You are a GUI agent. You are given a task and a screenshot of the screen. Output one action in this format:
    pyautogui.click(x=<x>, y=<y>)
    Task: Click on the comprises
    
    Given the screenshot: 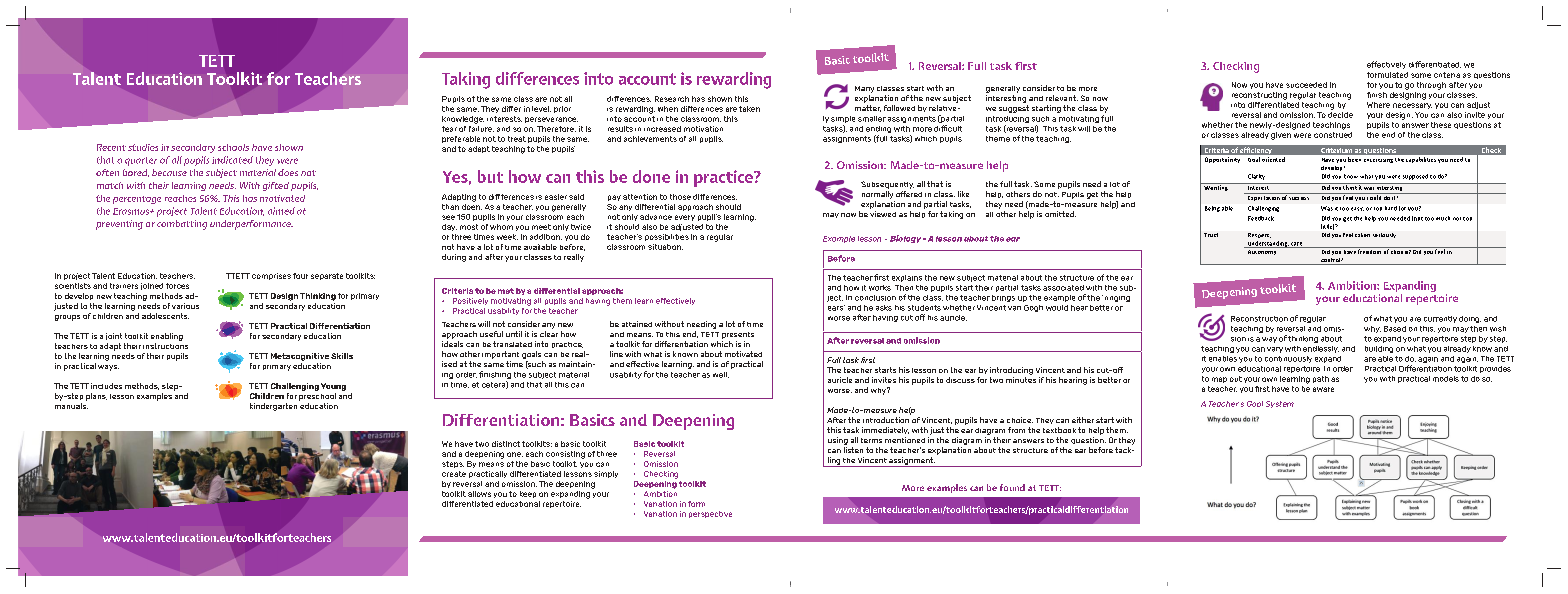 What is the action you would take?
    pyautogui.click(x=271, y=276)
